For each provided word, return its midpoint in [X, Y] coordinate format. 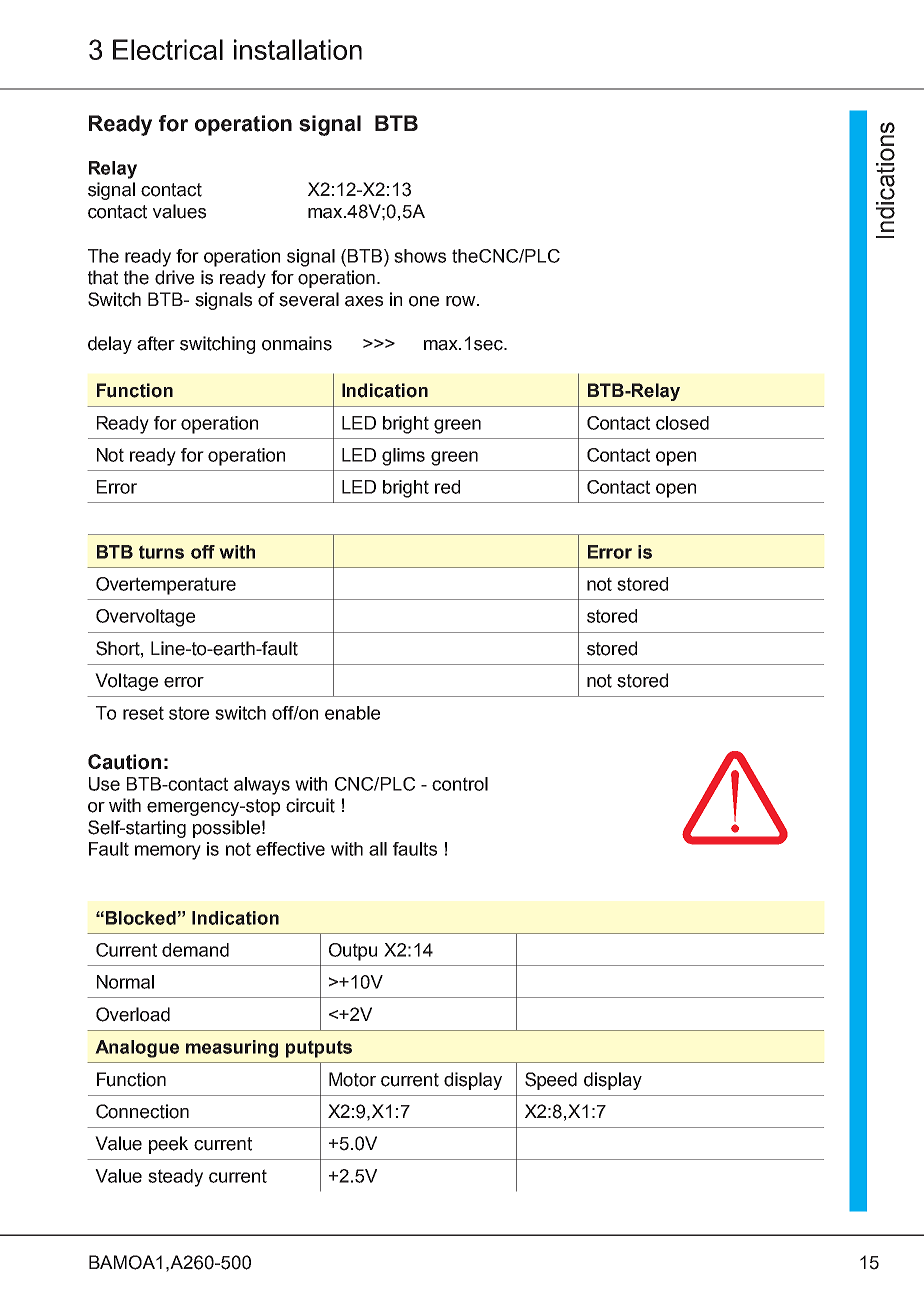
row [462, 301]
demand [195, 950]
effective [290, 849]
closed [682, 423]
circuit [310, 805]
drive [174, 277]
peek [168, 1145]
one [424, 301]
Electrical [168, 49]
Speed [551, 1081]
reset [143, 713]
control [460, 784]
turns [161, 552]
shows [420, 256]
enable [352, 713]
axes [364, 301]
